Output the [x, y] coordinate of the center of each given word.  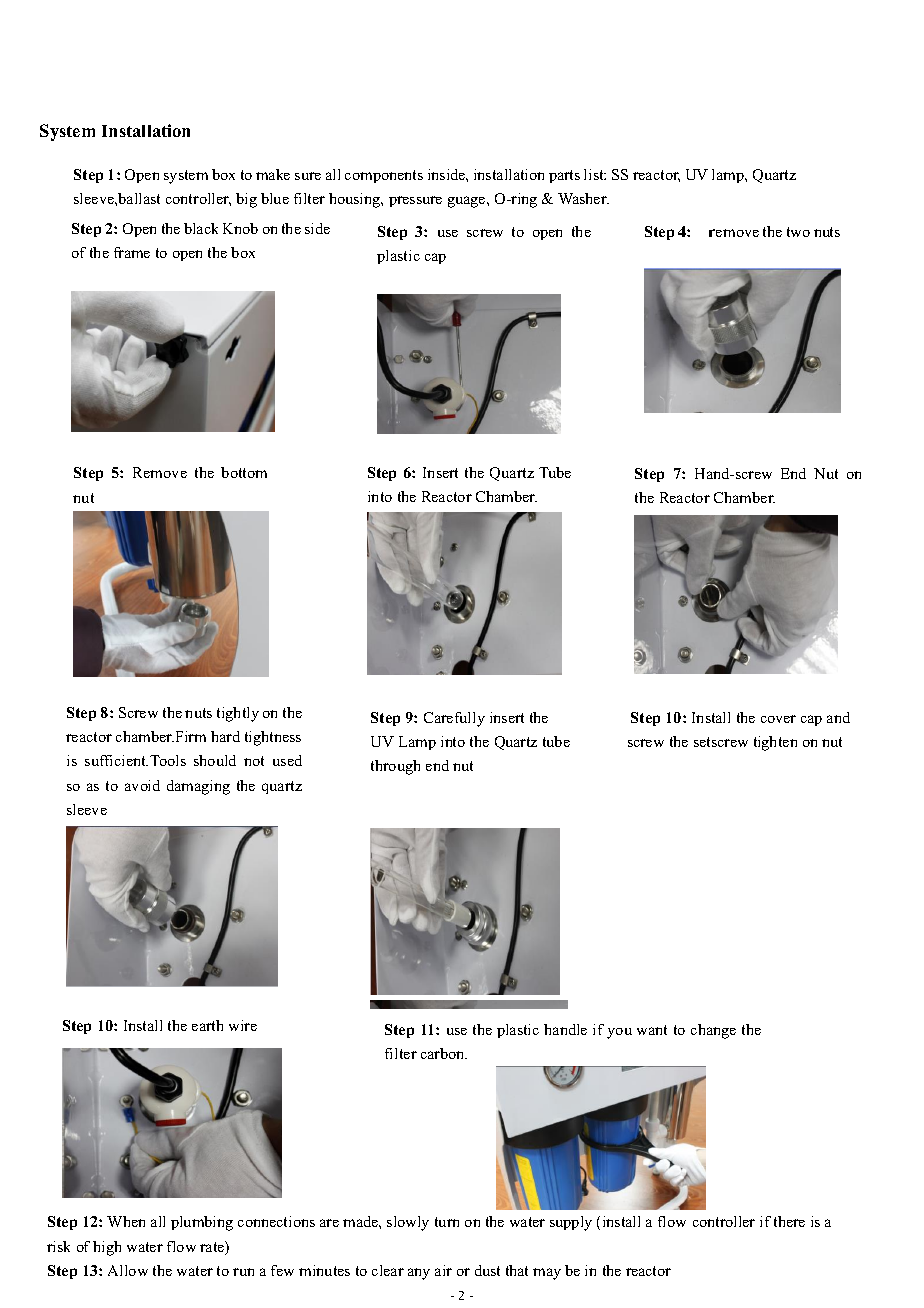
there [789, 1221]
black [201, 228]
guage [468, 202]
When [126, 1221]
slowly [408, 1223]
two [798, 232]
